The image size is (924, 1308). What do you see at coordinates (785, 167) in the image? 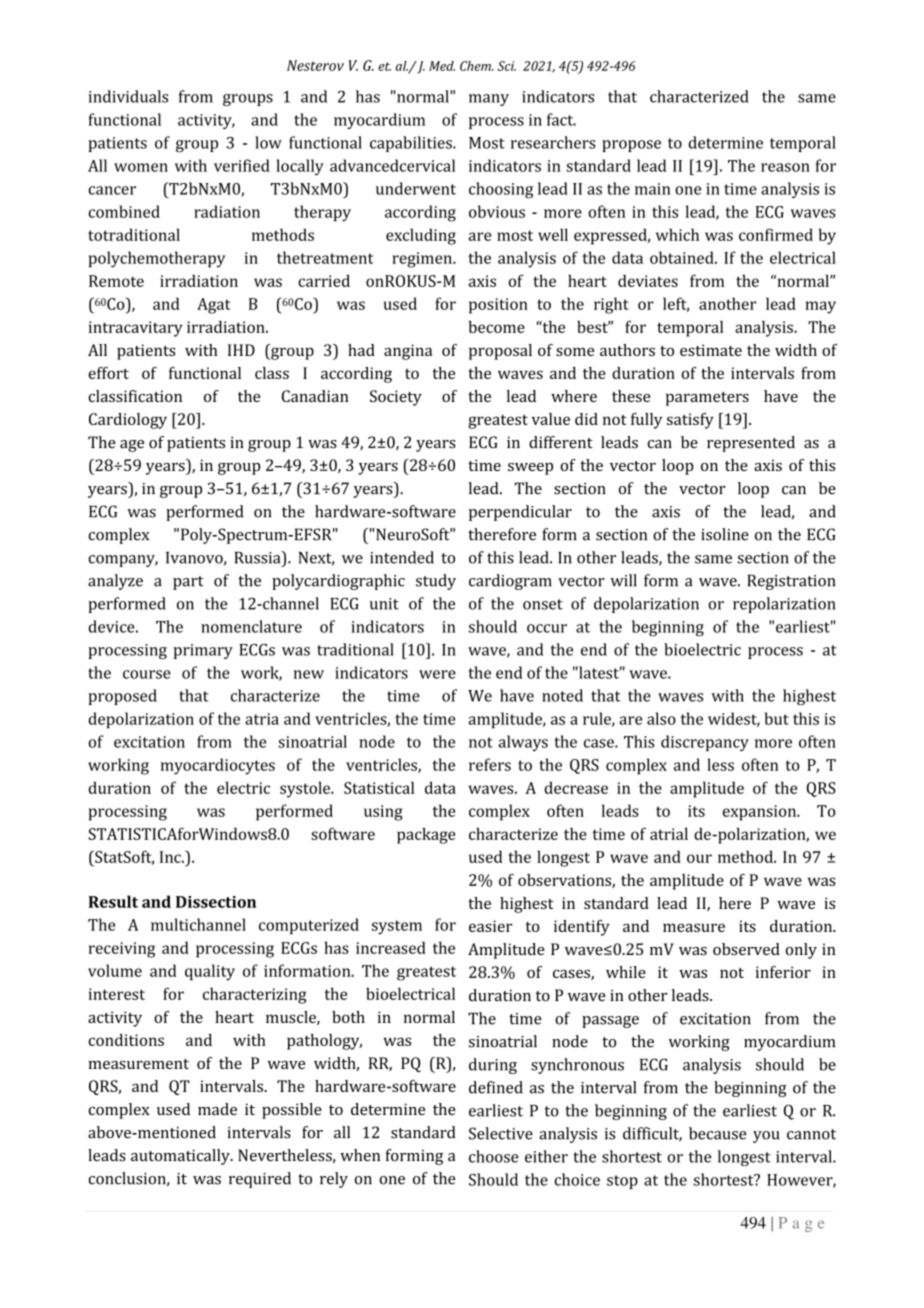
I see `reason` at bounding box center [785, 167].
